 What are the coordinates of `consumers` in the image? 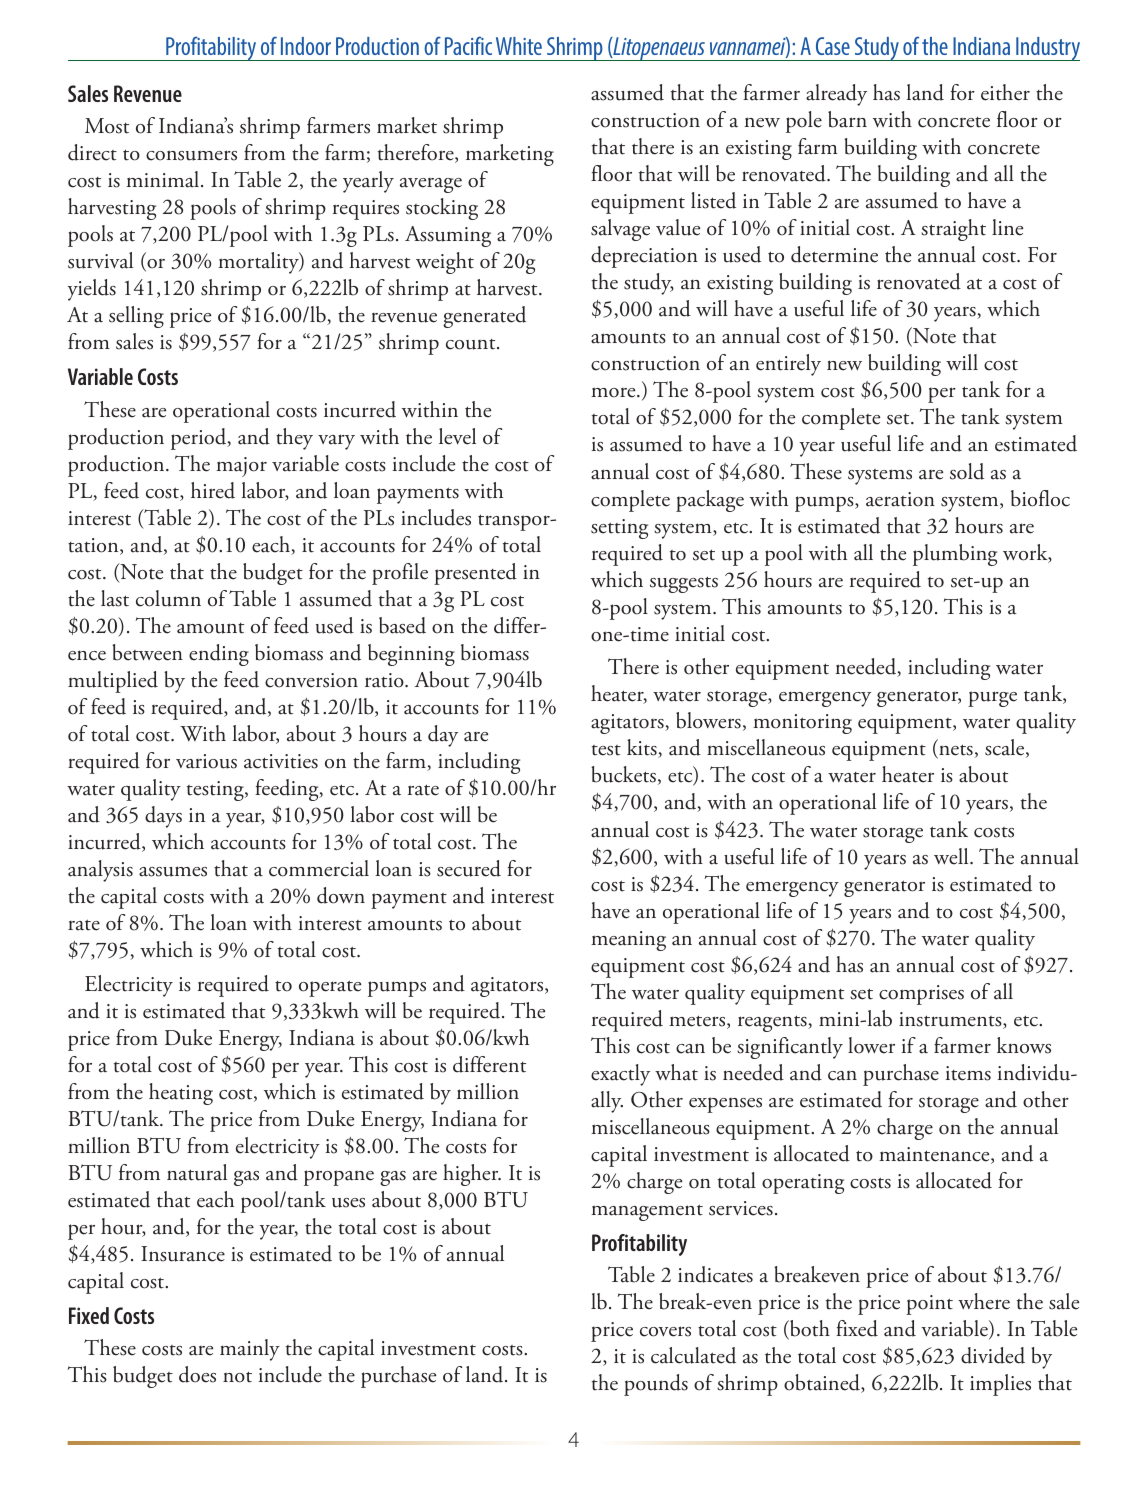 It's located at (191, 155).
